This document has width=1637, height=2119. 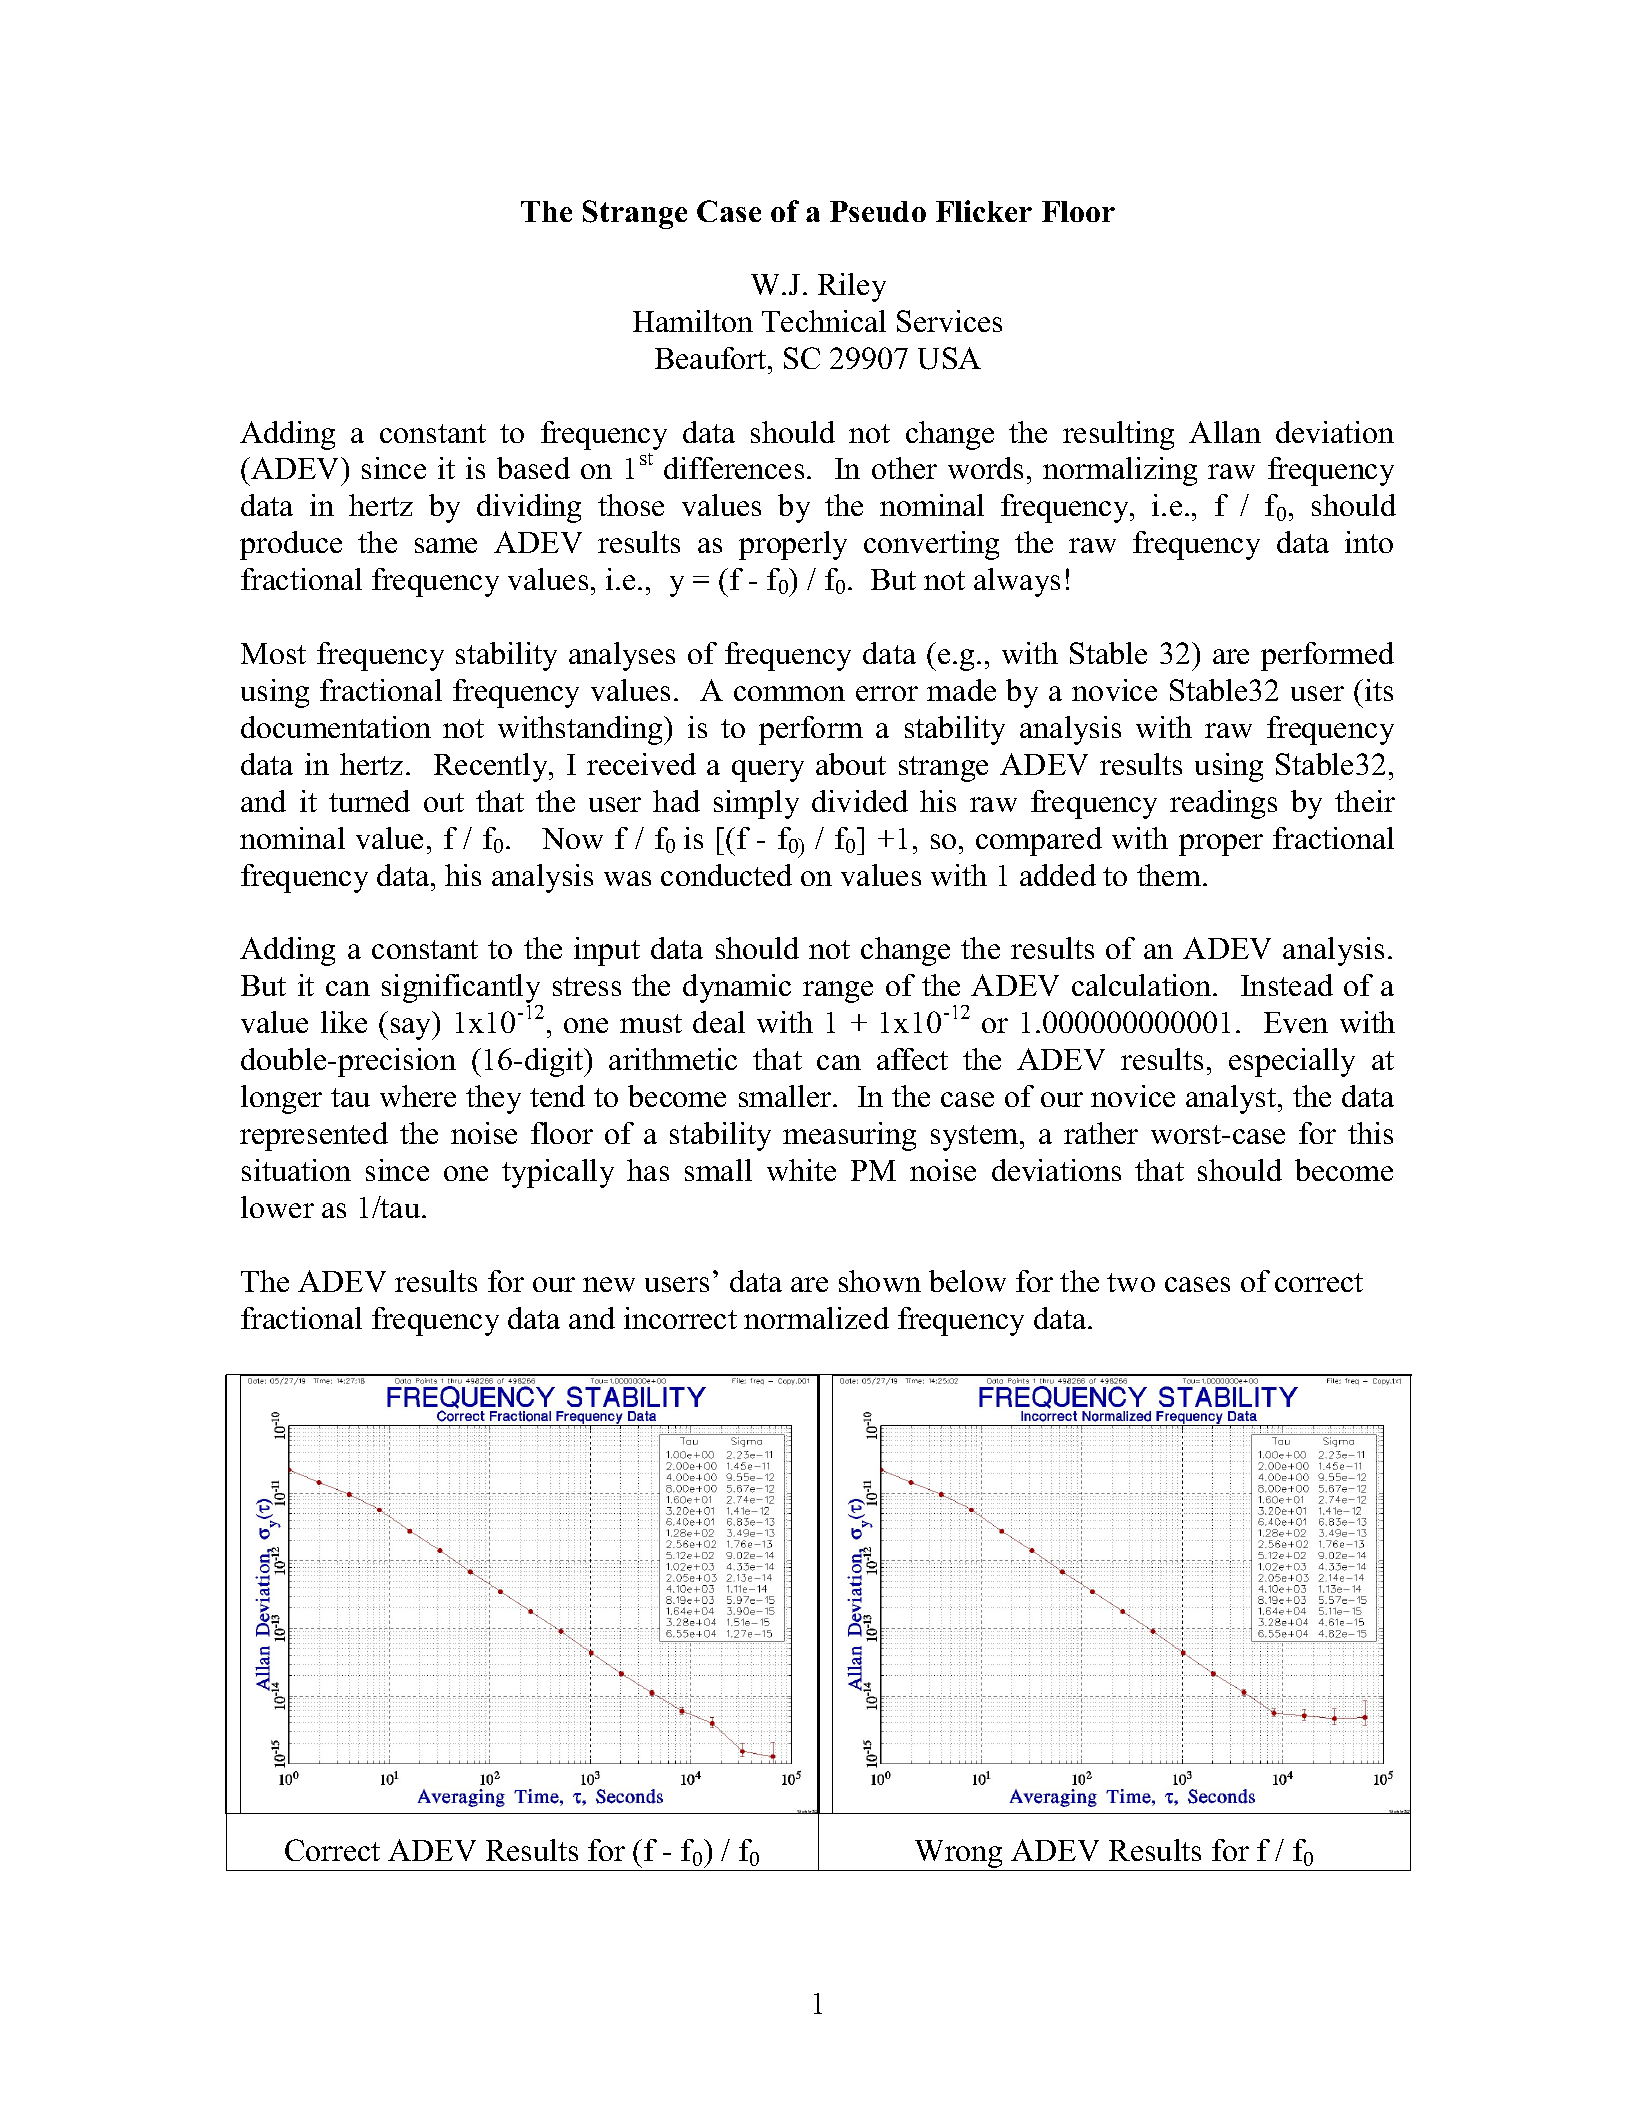 I want to click on Allan, so click(x=1225, y=432).
